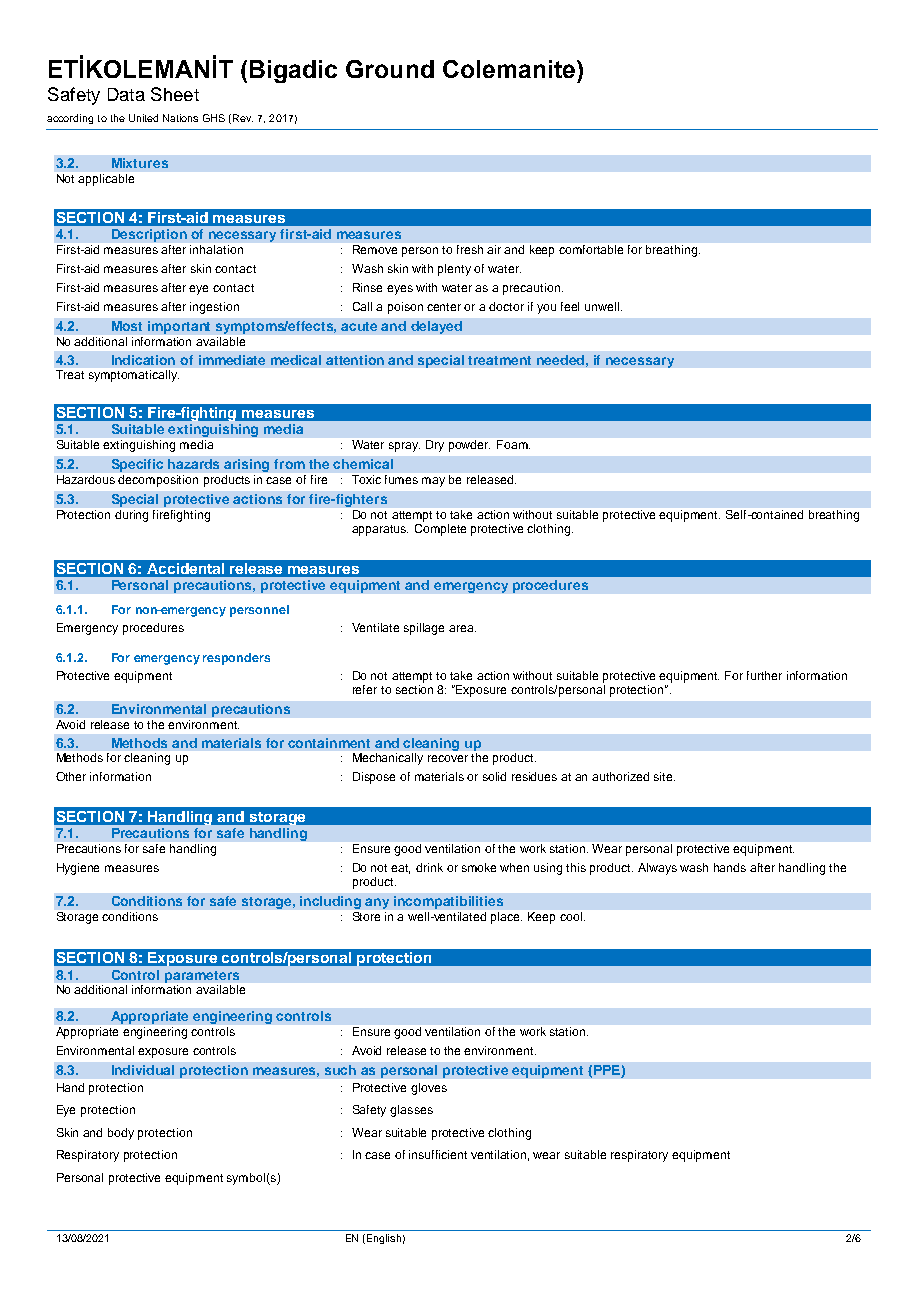 The width and height of the document is (924, 1308). Describe the element at coordinates (78, 869) in the document. I see `Hygiene` at that location.
